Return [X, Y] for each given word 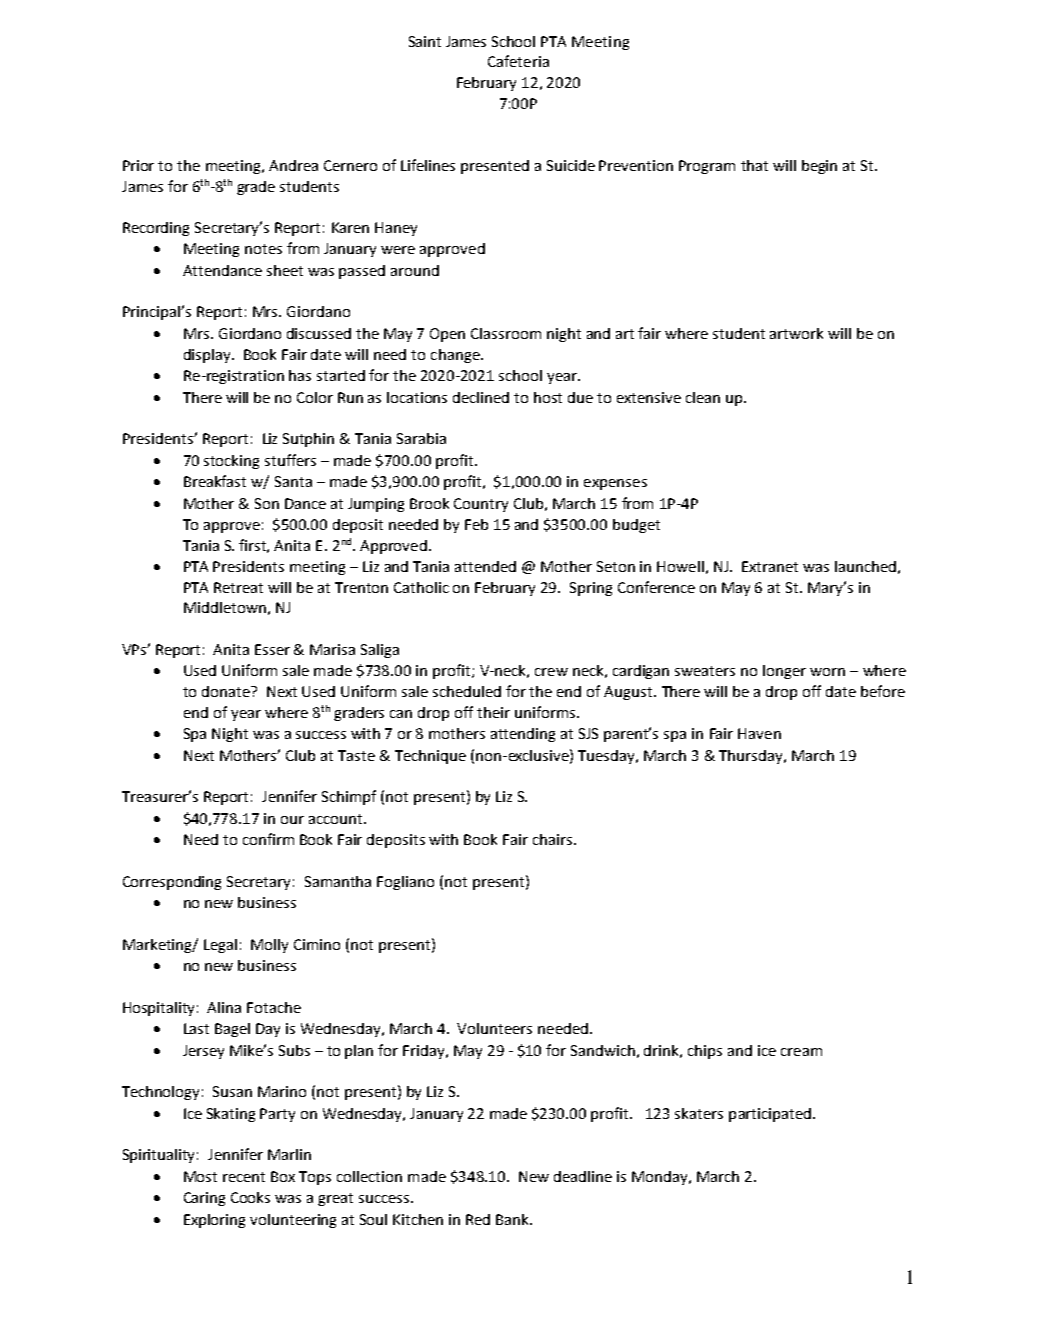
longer [784, 672]
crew [551, 672]
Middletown [225, 607]
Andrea [293, 165]
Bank [514, 1219]
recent [244, 1177]
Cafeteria [518, 61]
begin [819, 167]
